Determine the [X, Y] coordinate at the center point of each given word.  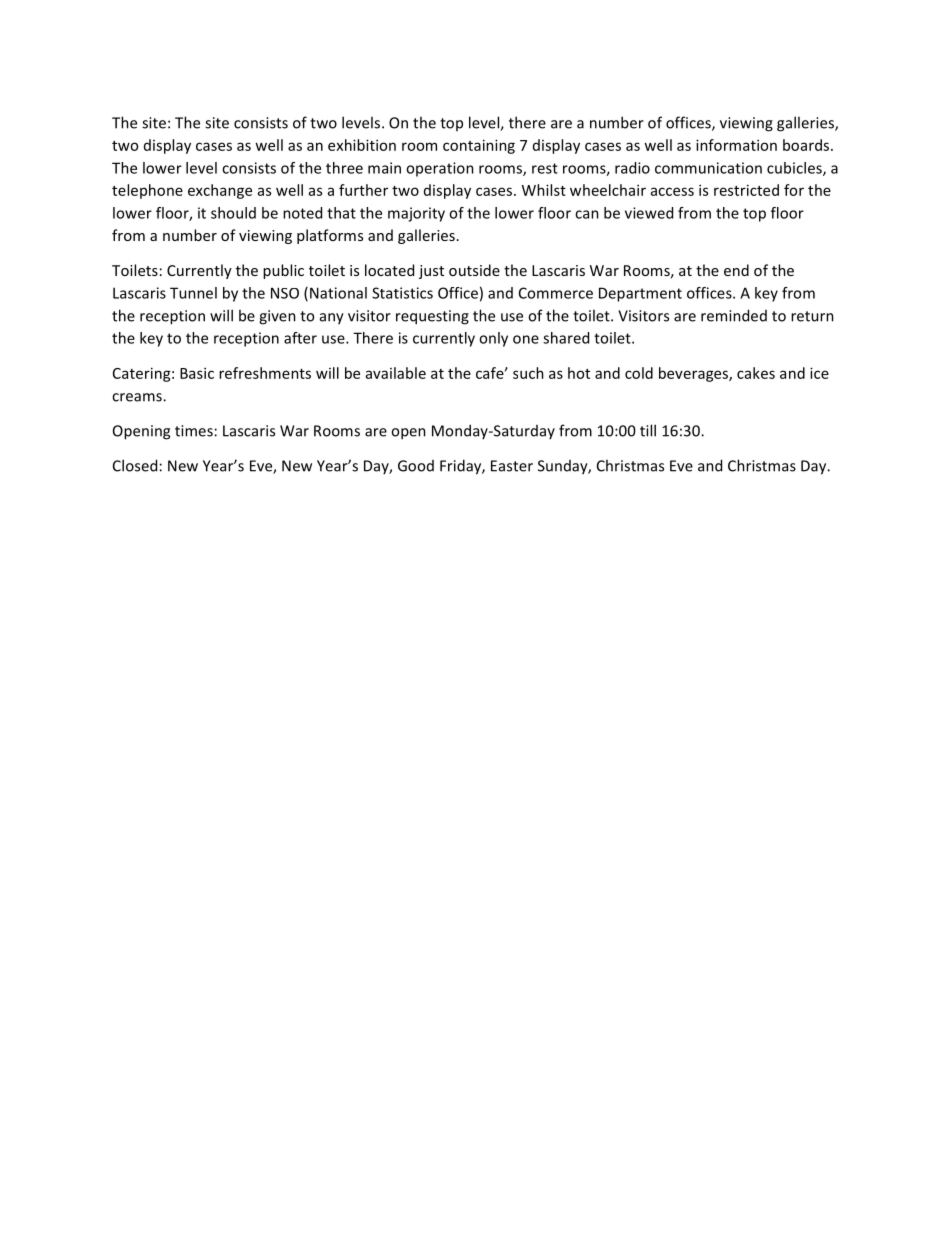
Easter [512, 466]
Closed [135, 465]
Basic [197, 373]
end [736, 270]
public [283, 271]
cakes [756, 373]
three [344, 168]
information [736, 145]
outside [474, 270]
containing [479, 146]
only [493, 339]
